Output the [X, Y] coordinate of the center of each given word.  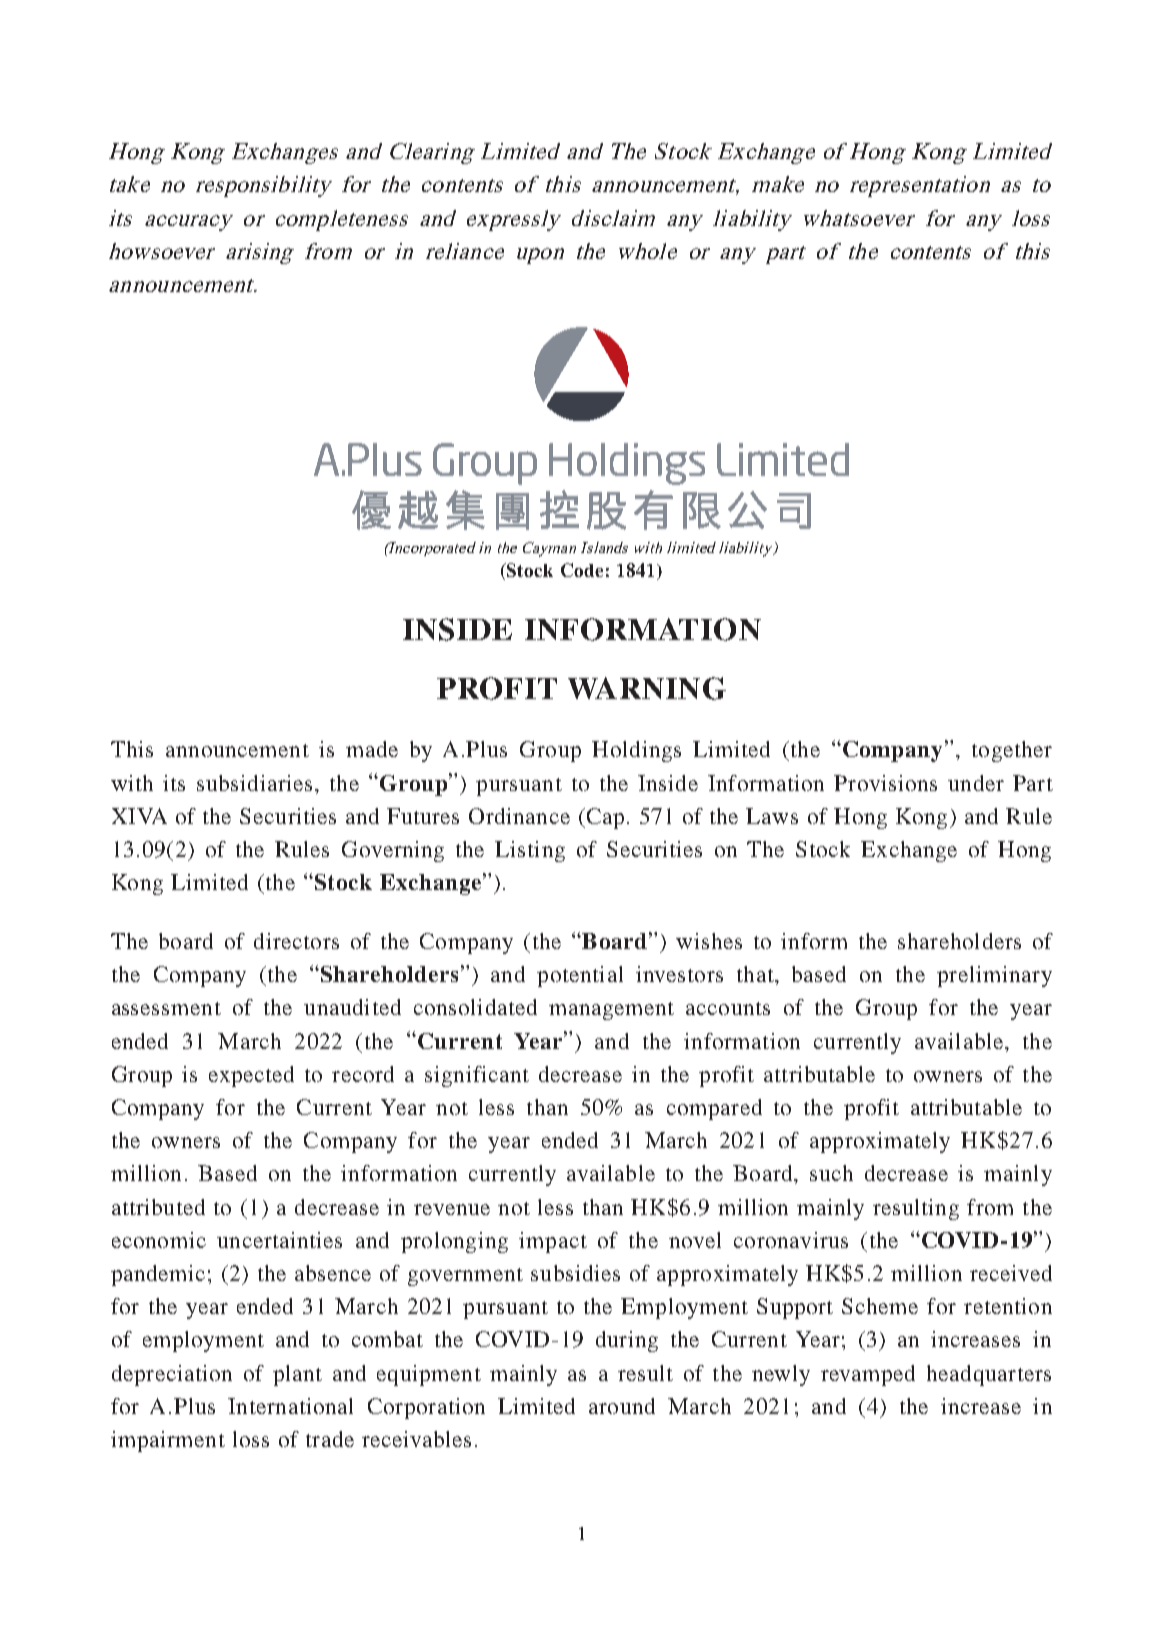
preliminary [994, 976]
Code [582, 570]
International [290, 1406]
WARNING [647, 688]
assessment [166, 1008]
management [611, 1011]
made [372, 749]
